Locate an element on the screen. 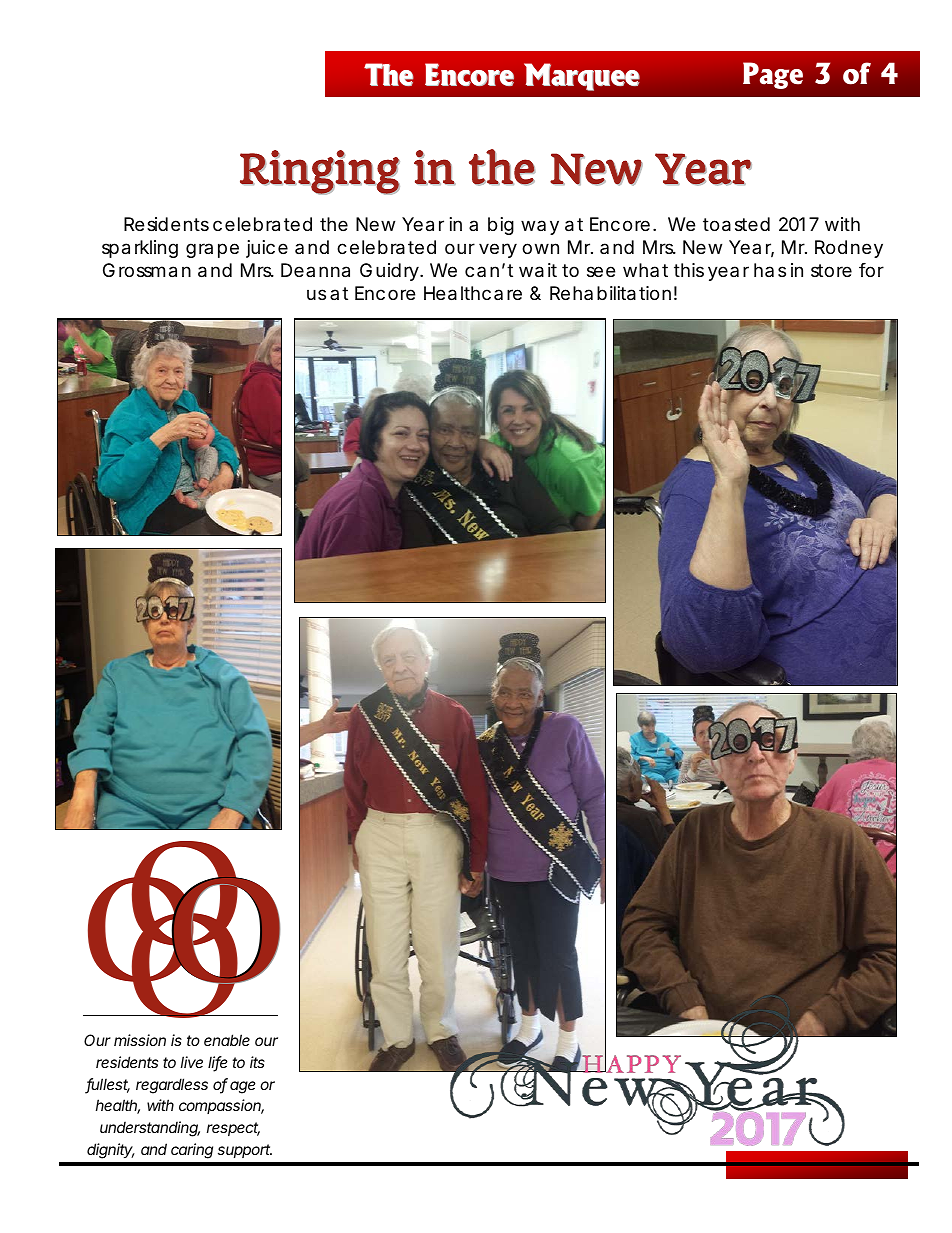 Image resolution: width=952 pixels, height=1233 pixels. Grossman is located at coordinates (147, 270).
